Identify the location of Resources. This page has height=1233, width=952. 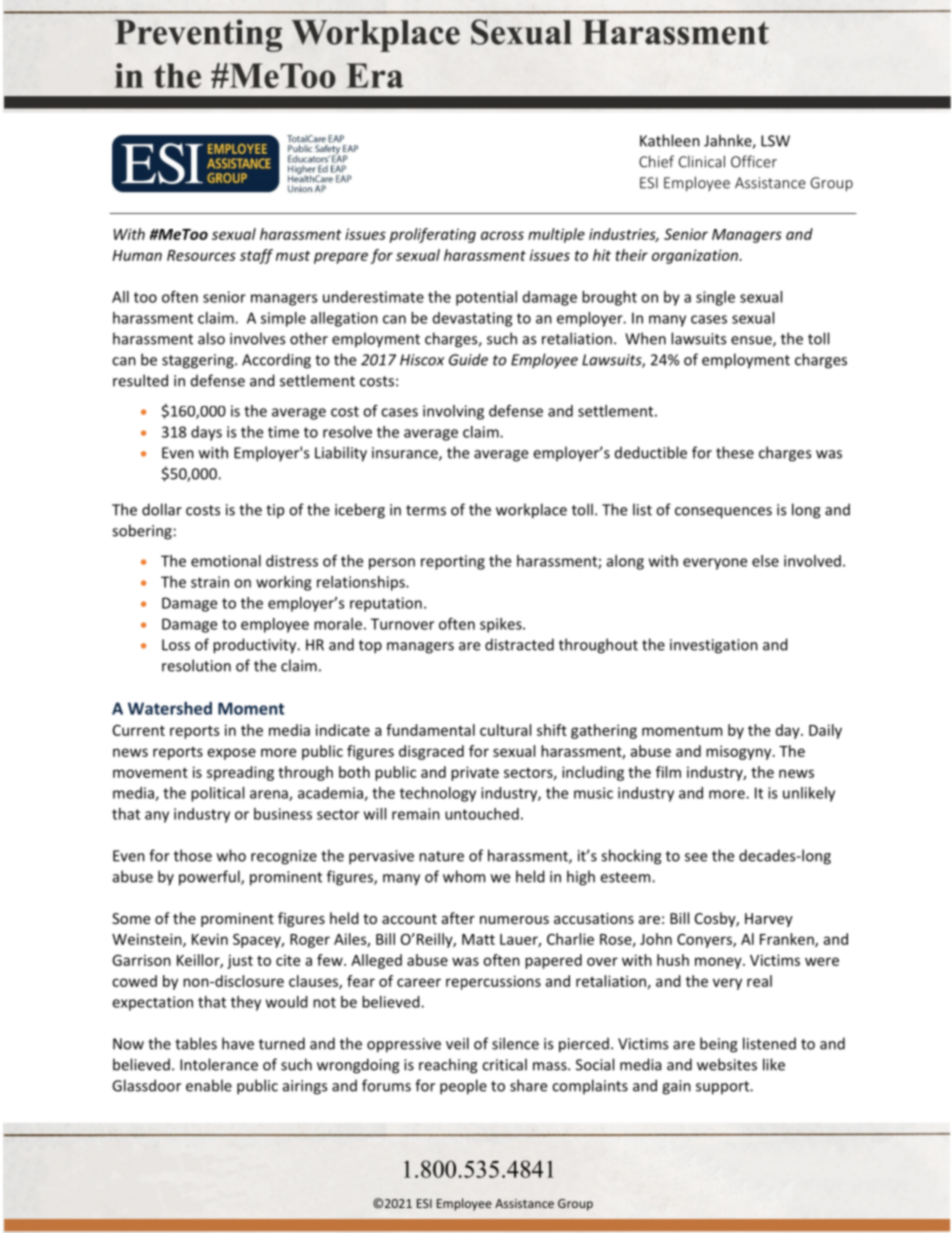
(201, 255).
